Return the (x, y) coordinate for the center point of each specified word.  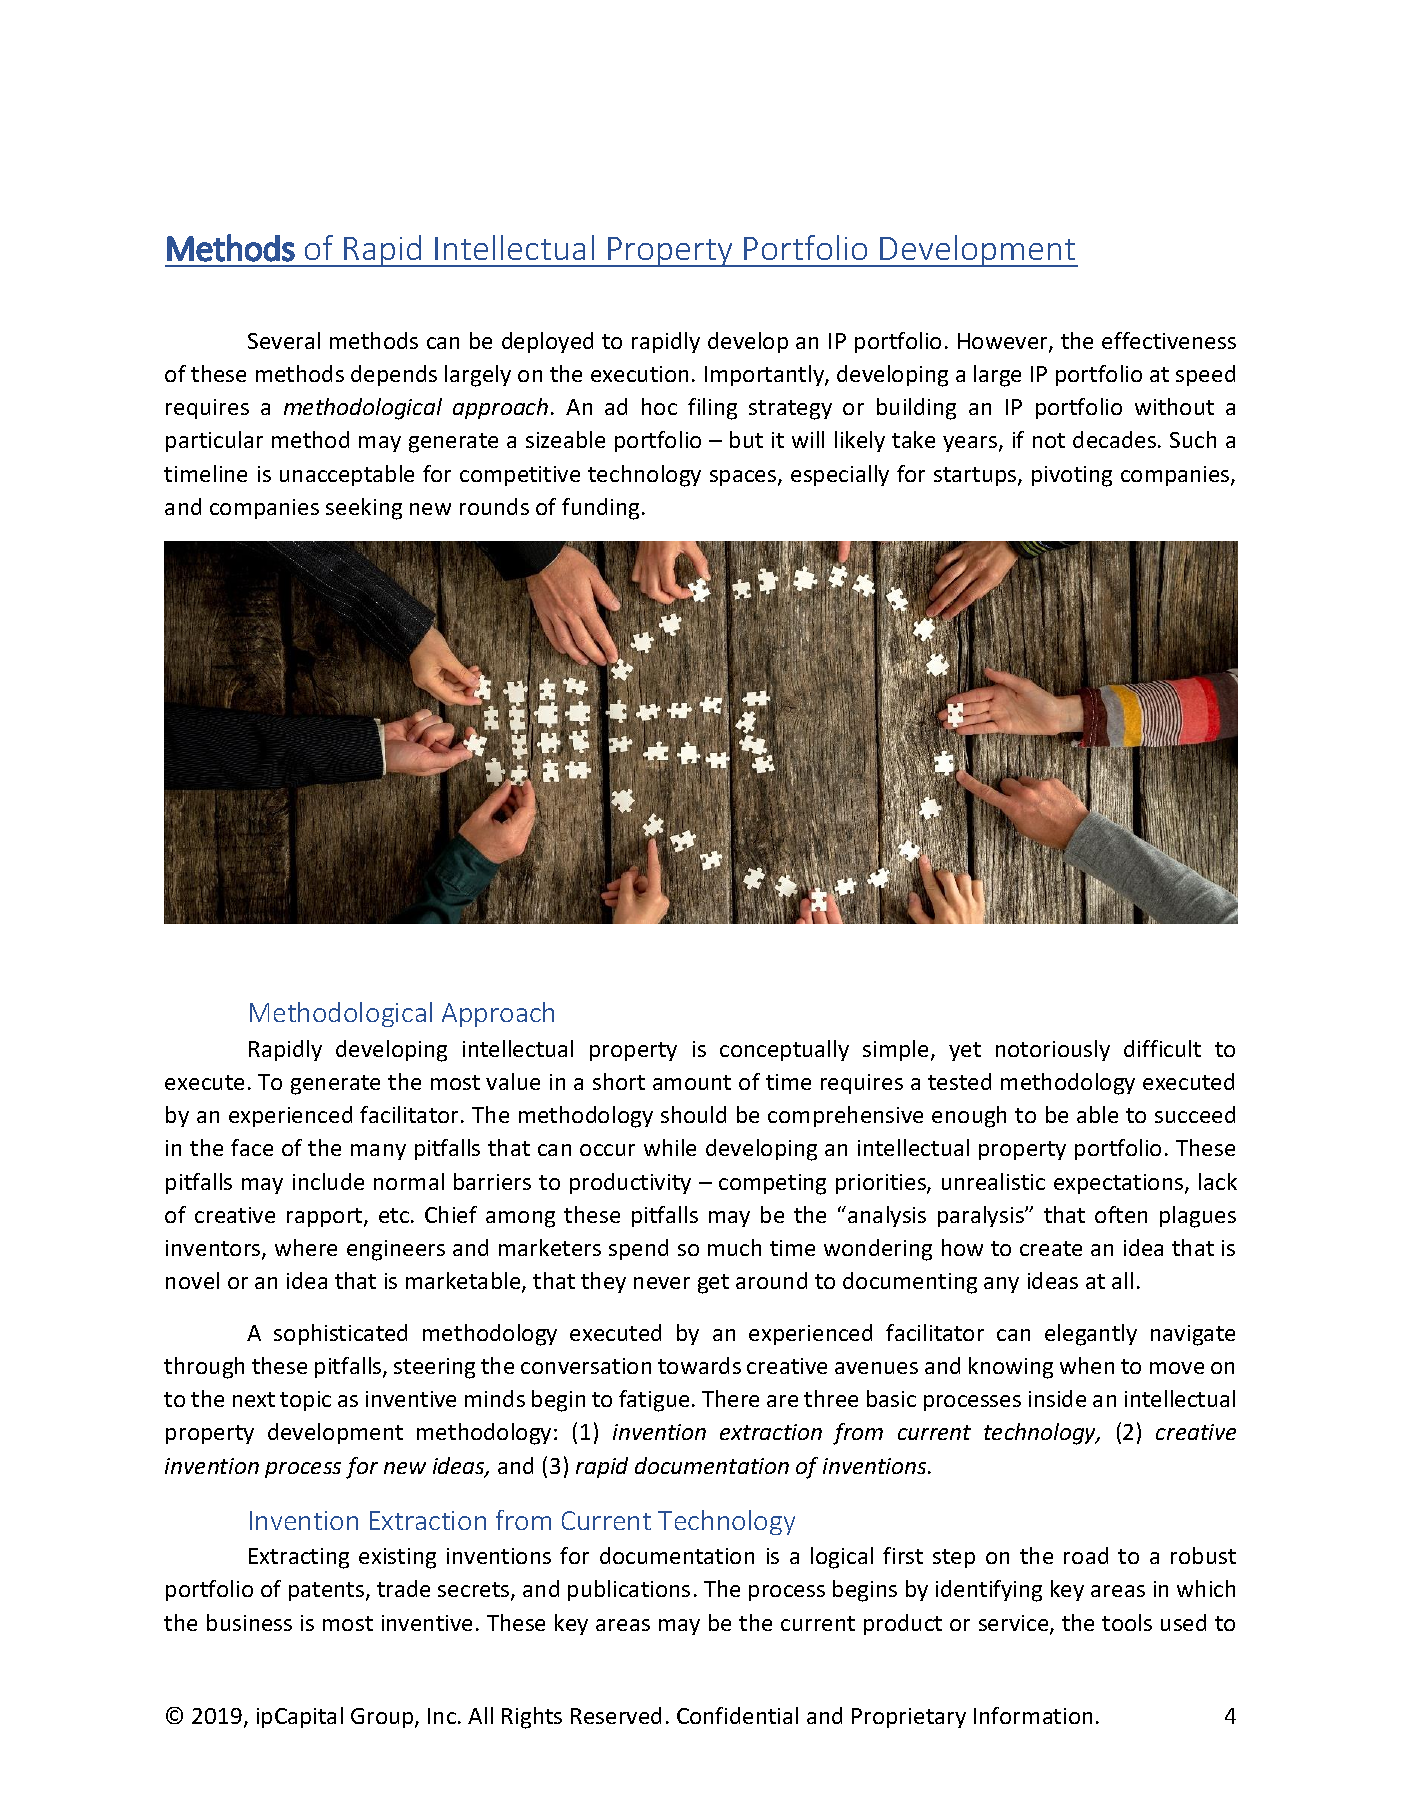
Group (383, 1718)
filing (712, 409)
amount (692, 1082)
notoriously (1053, 1050)
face (252, 1147)
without (1174, 406)
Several (284, 340)
